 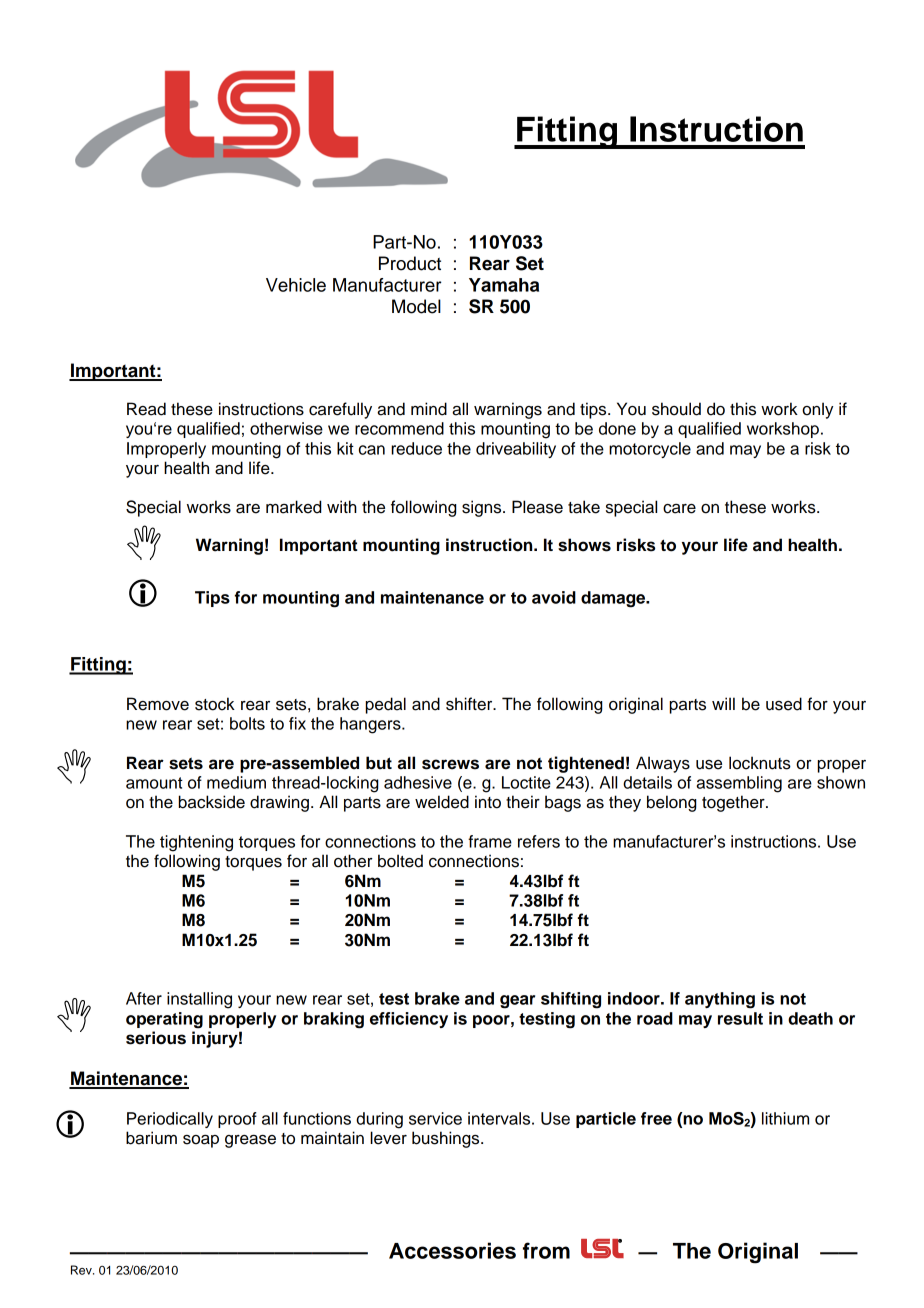 I want to click on Rev, so click(x=82, y=1270).
